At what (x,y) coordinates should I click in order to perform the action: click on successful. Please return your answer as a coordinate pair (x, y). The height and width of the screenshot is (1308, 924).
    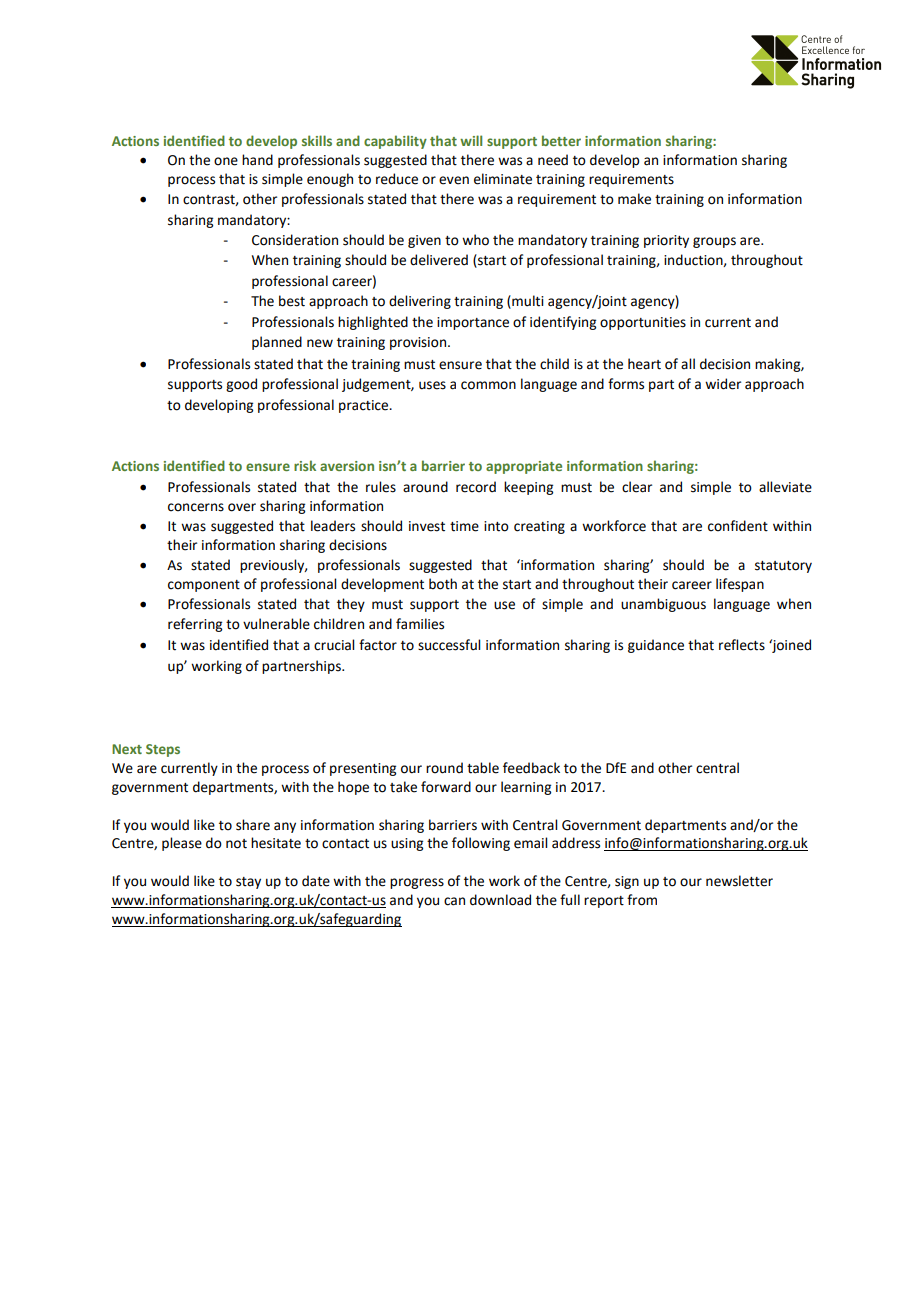
    Looking at the image, I should click on (449, 645).
